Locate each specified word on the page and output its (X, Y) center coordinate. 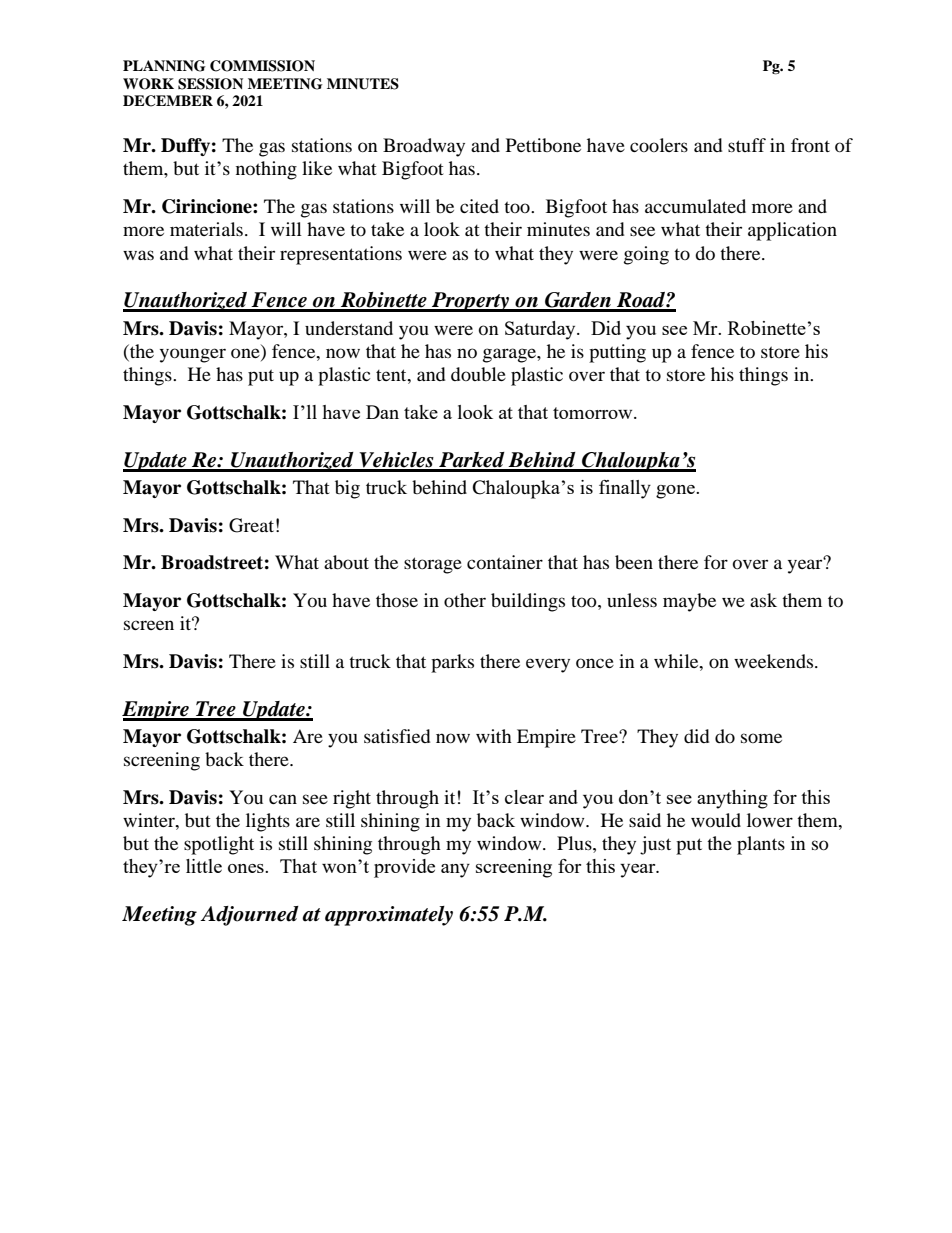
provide (404, 868)
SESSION (210, 84)
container (505, 562)
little (204, 866)
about (346, 562)
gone (676, 492)
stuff (747, 145)
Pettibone (543, 145)
